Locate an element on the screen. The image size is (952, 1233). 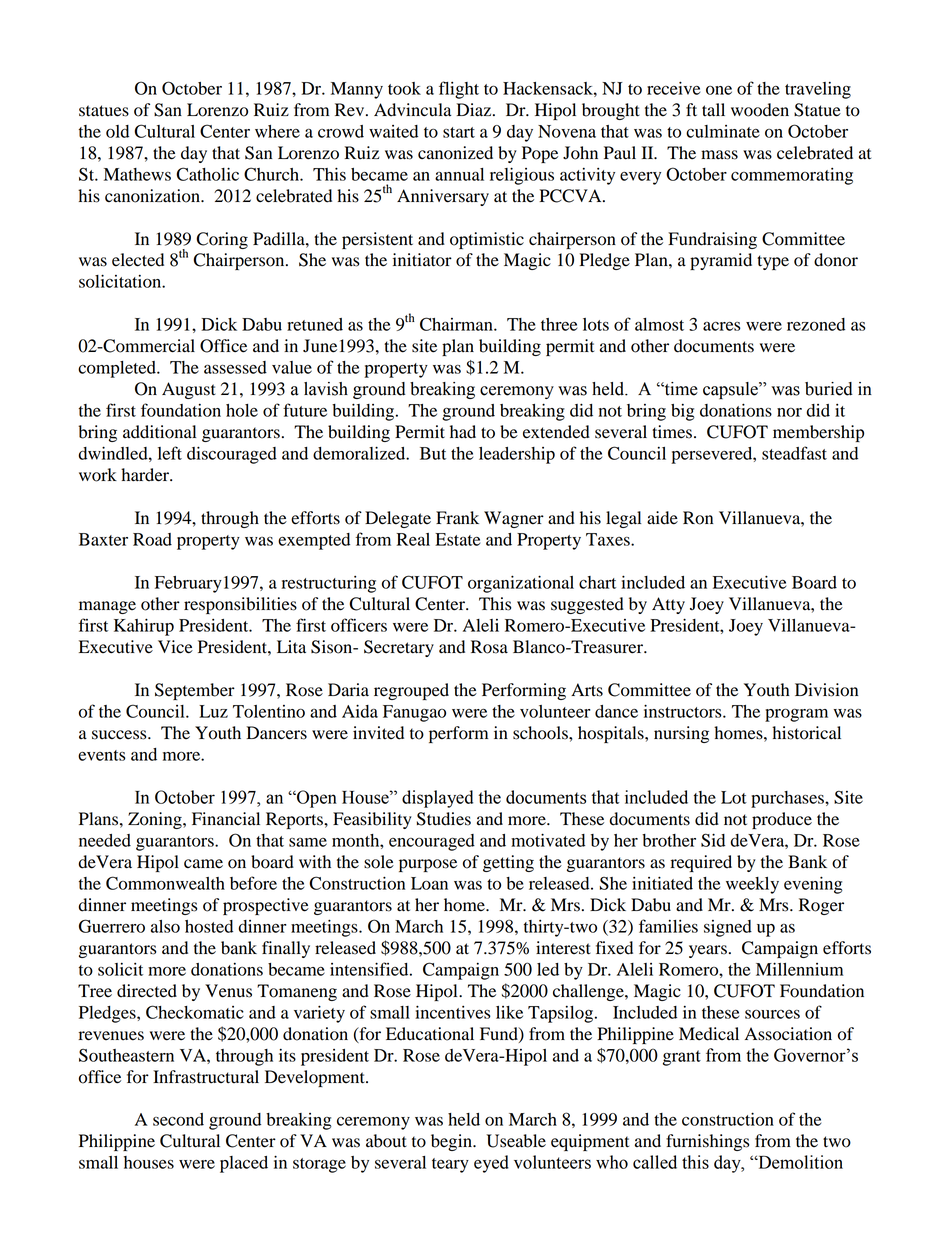
responsibilities is located at coordinates (240, 605).
